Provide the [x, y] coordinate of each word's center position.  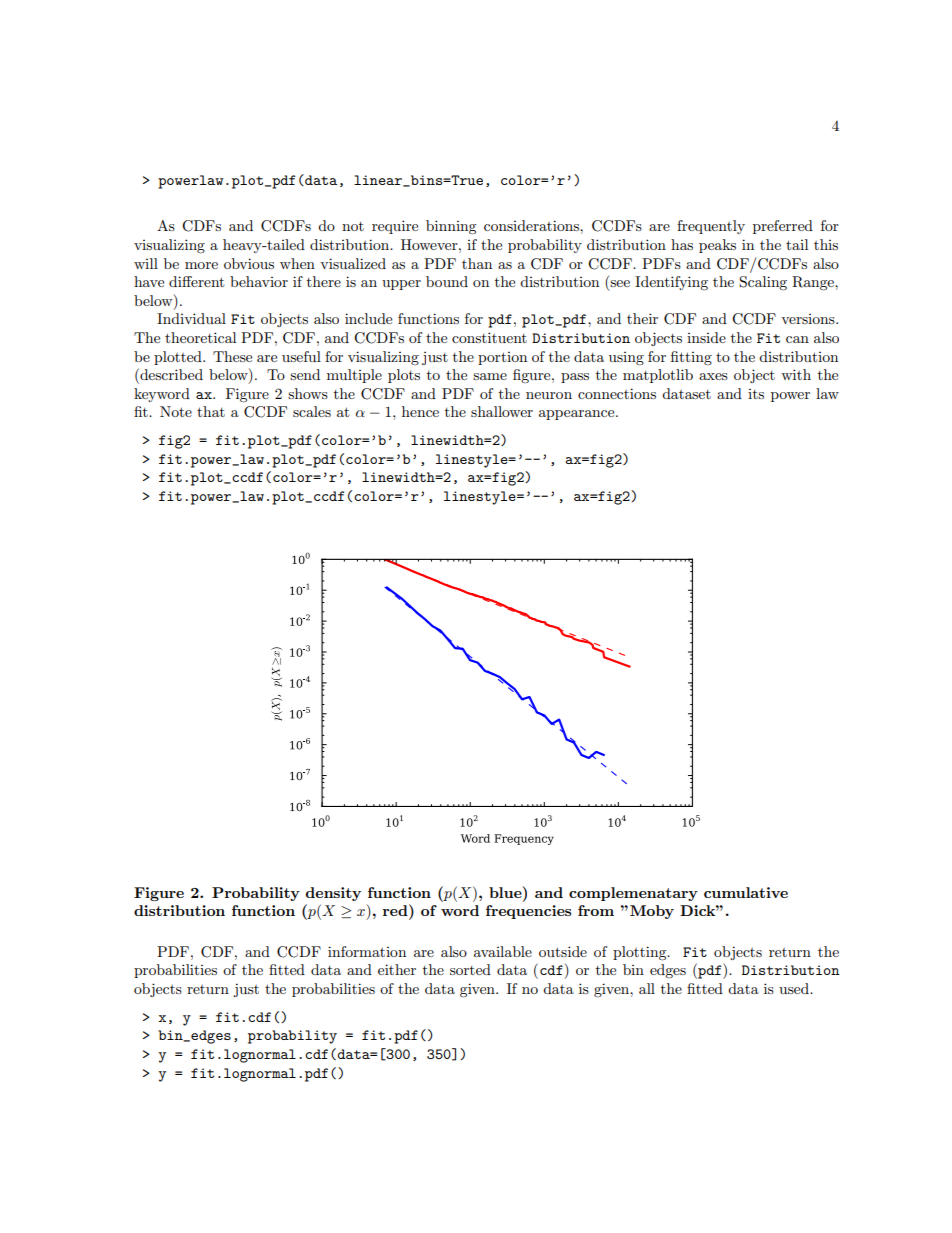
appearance [578, 415]
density [333, 894]
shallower [502, 411]
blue [506, 892]
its [756, 394]
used [795, 988]
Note [176, 411]
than [477, 263]
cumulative [746, 892]
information [367, 951]
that [211, 411]
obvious [249, 263]
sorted [470, 969]
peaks [717, 246]
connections [617, 393]
